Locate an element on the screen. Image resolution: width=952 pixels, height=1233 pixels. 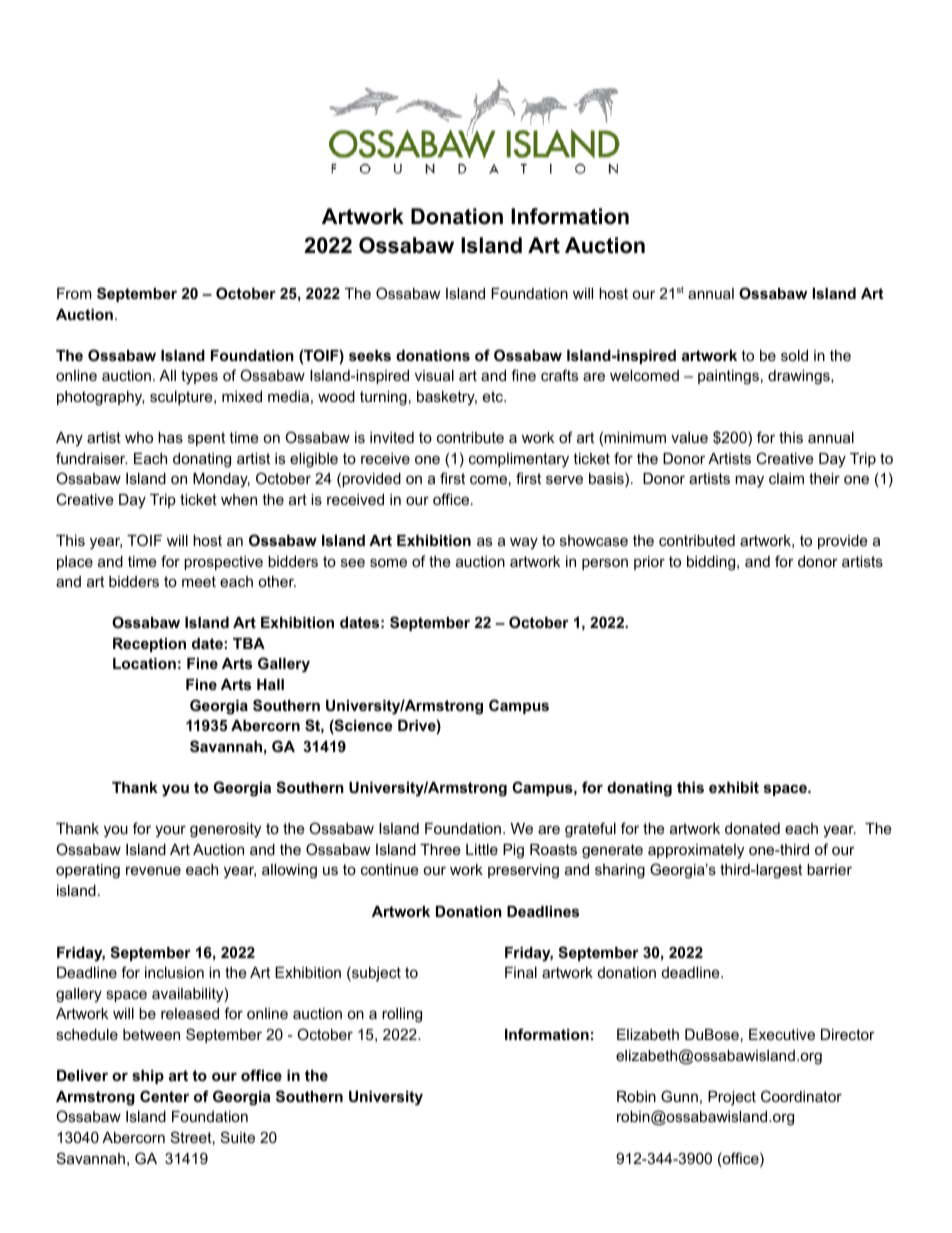
Project is located at coordinates (732, 1098).
